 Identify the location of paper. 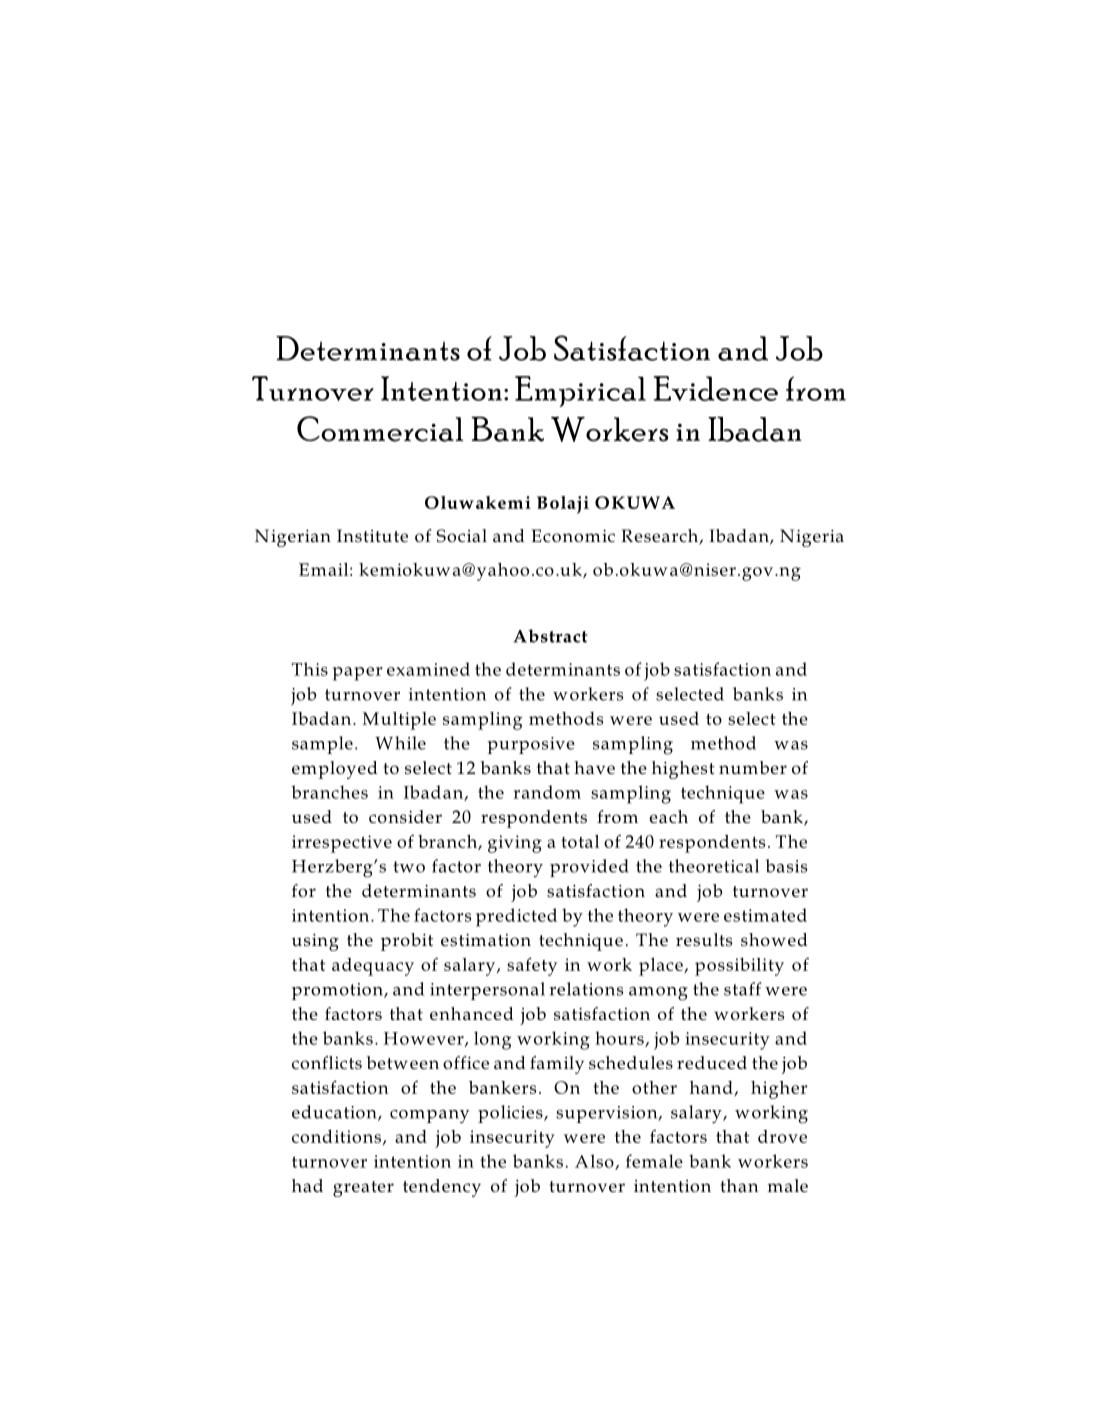
(357, 674).
